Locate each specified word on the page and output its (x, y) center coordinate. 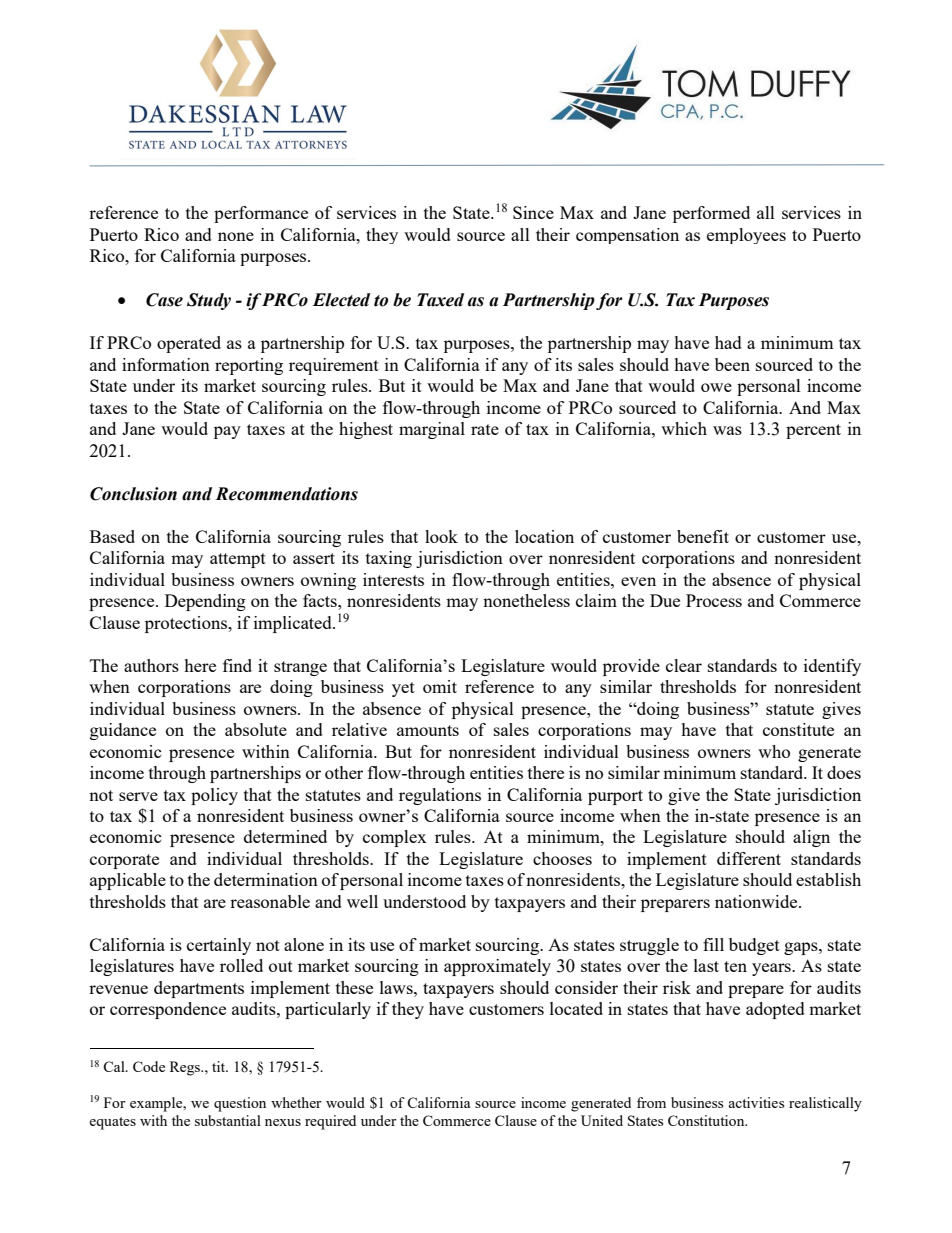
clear (684, 665)
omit (440, 686)
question (240, 1104)
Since (533, 212)
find (237, 665)
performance (261, 214)
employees (746, 236)
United (602, 1120)
